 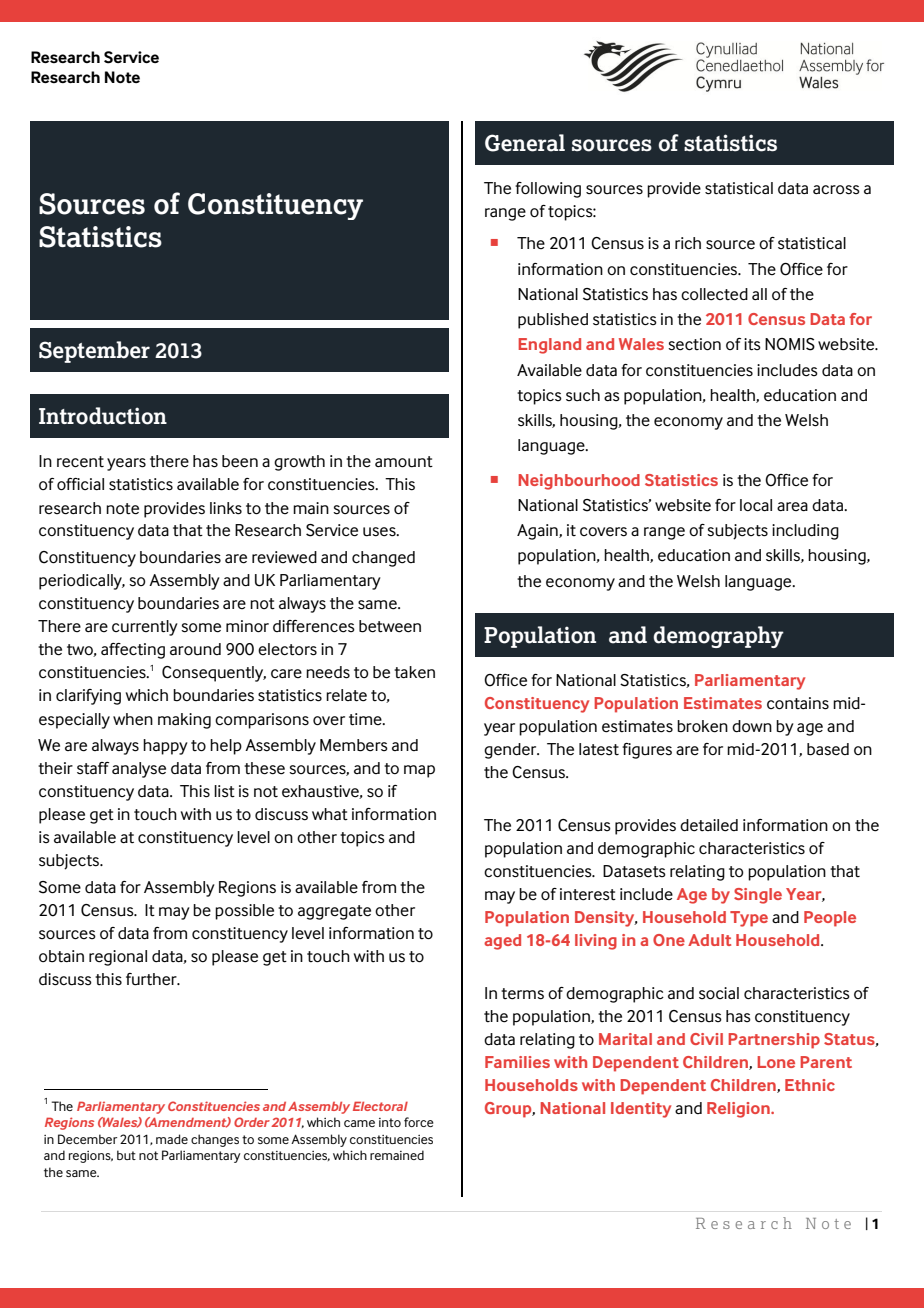 What do you see at coordinates (836, 190) in the page?
I see `across` at bounding box center [836, 190].
